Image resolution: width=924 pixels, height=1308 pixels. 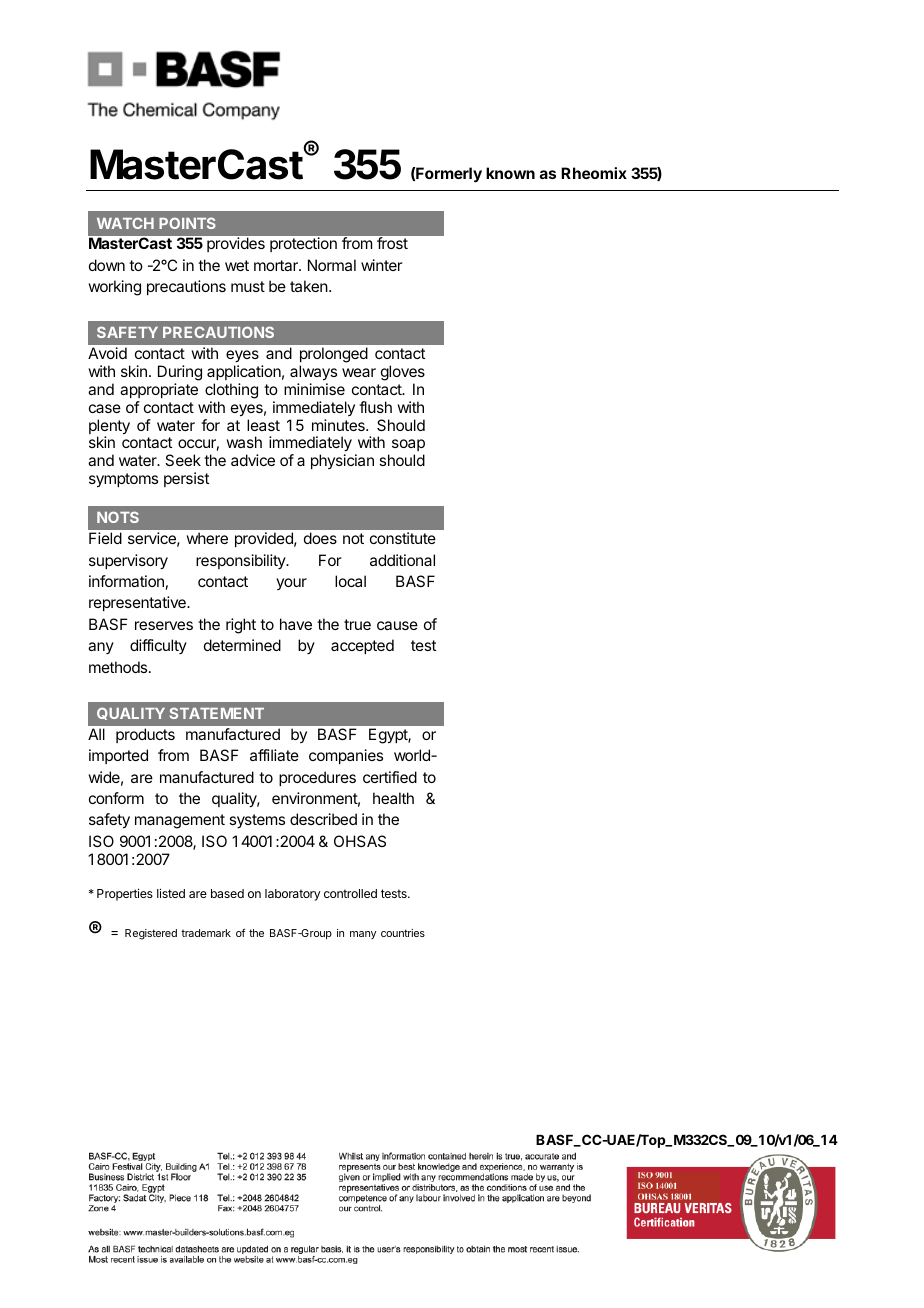 I want to click on mortar, so click(x=277, y=265).
